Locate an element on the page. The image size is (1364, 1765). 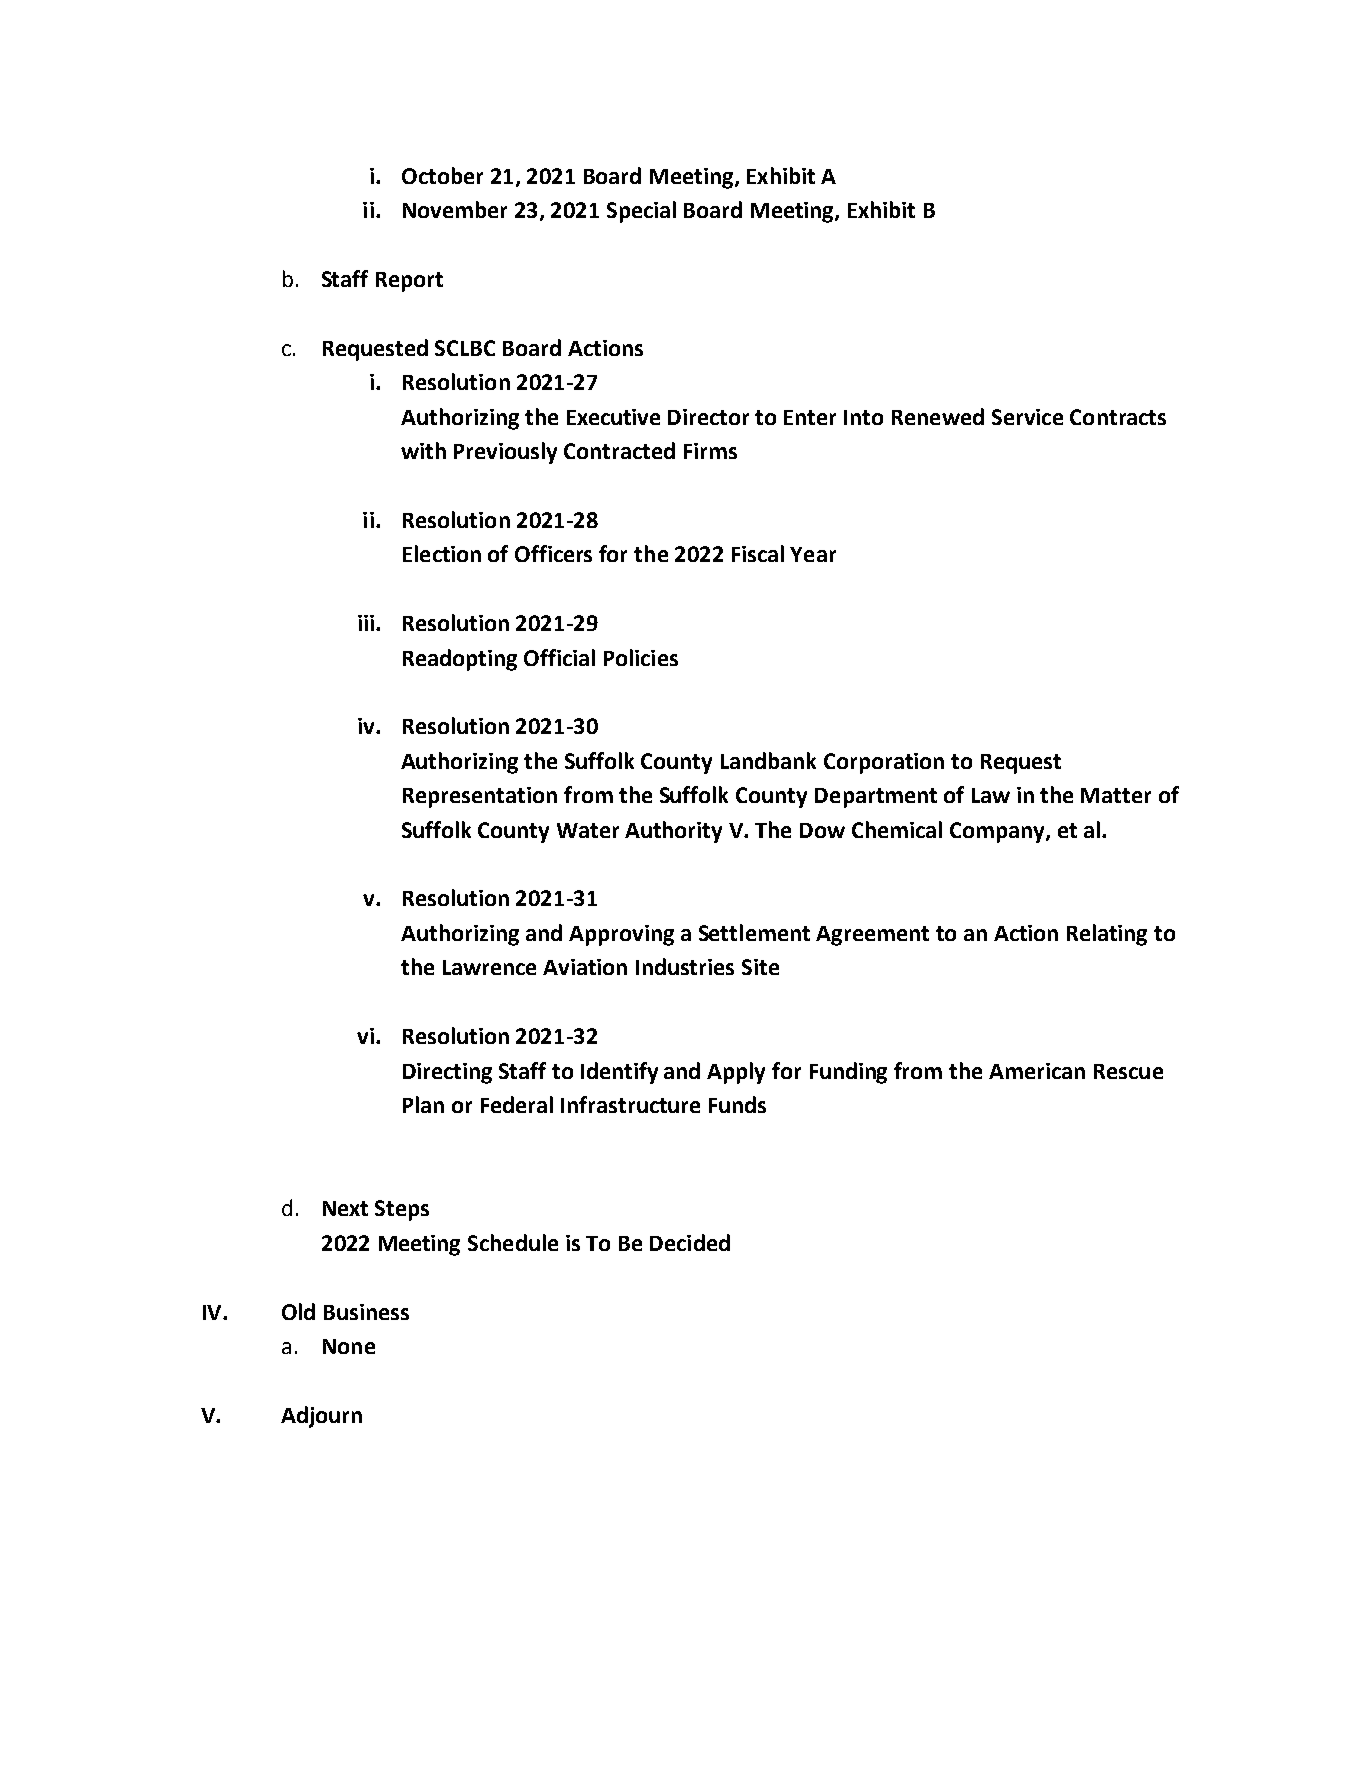
November is located at coordinates (455, 209).
